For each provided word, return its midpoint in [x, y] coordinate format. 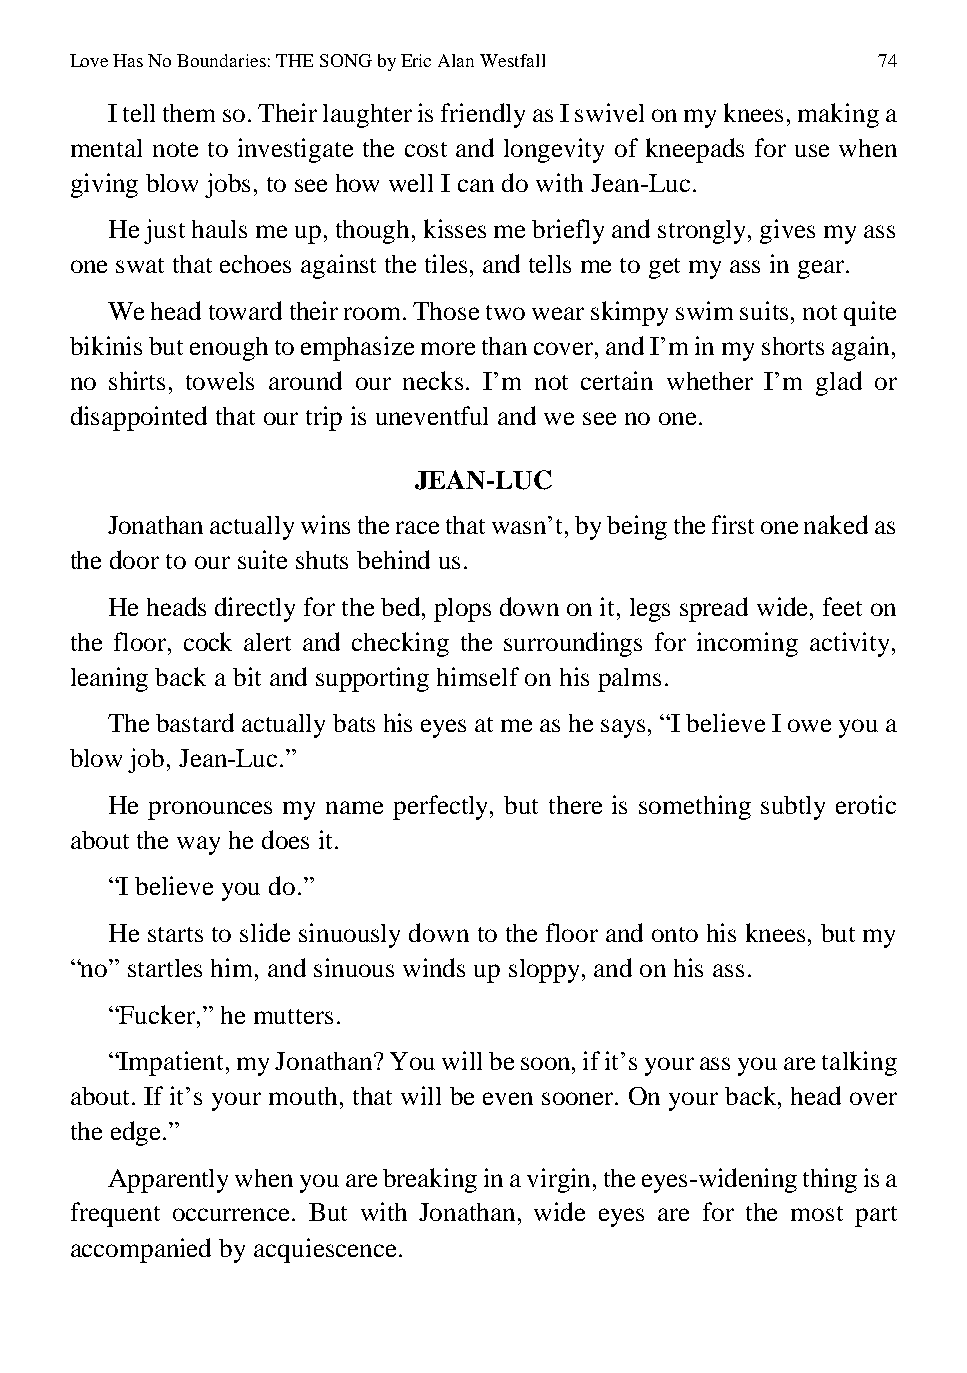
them [189, 113]
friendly [483, 115]
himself [478, 676]
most [817, 1213]
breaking [430, 1180]
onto [675, 934]
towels [220, 381]
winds [434, 967]
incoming [747, 644]
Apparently [168, 1181]
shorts [793, 346]
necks [435, 380]
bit [247, 676]
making [838, 115]
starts [175, 934]
